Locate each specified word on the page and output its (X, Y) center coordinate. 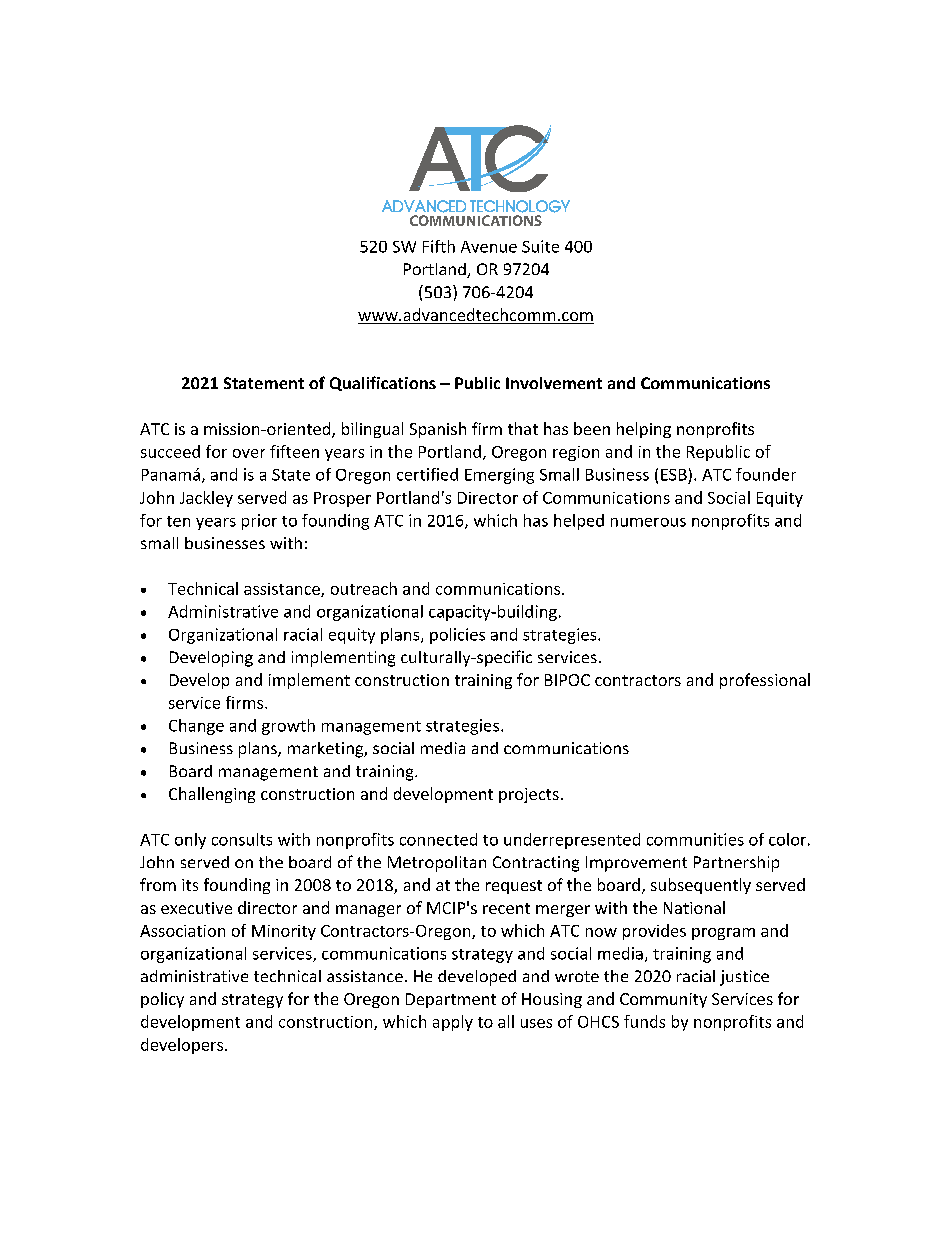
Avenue (489, 247)
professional (765, 681)
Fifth (439, 246)
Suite (540, 246)
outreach (364, 588)
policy (162, 1000)
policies (457, 636)
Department (451, 1000)
